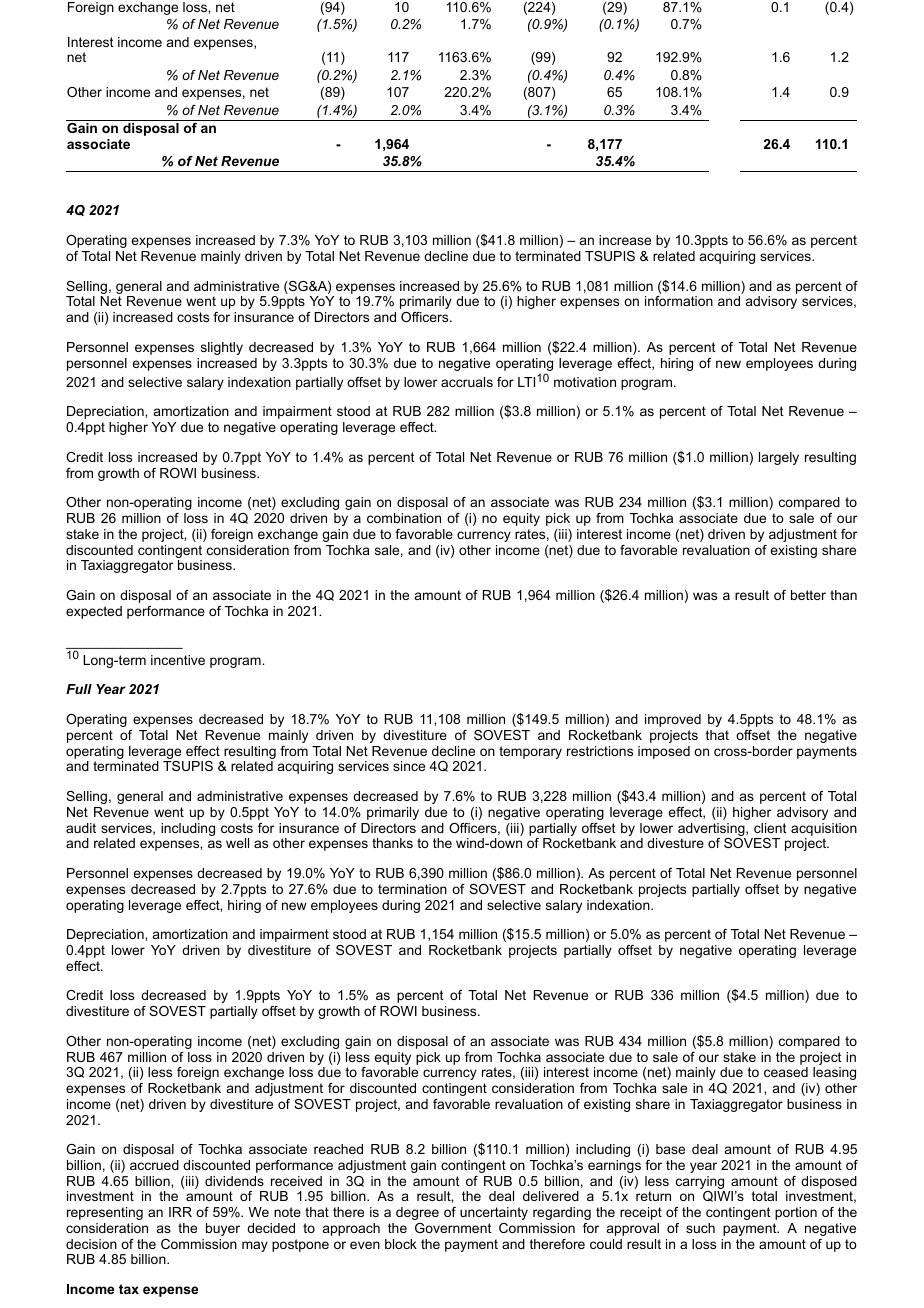 The width and height of the document is (924, 1308). I want to click on incentive, so click(178, 660).
